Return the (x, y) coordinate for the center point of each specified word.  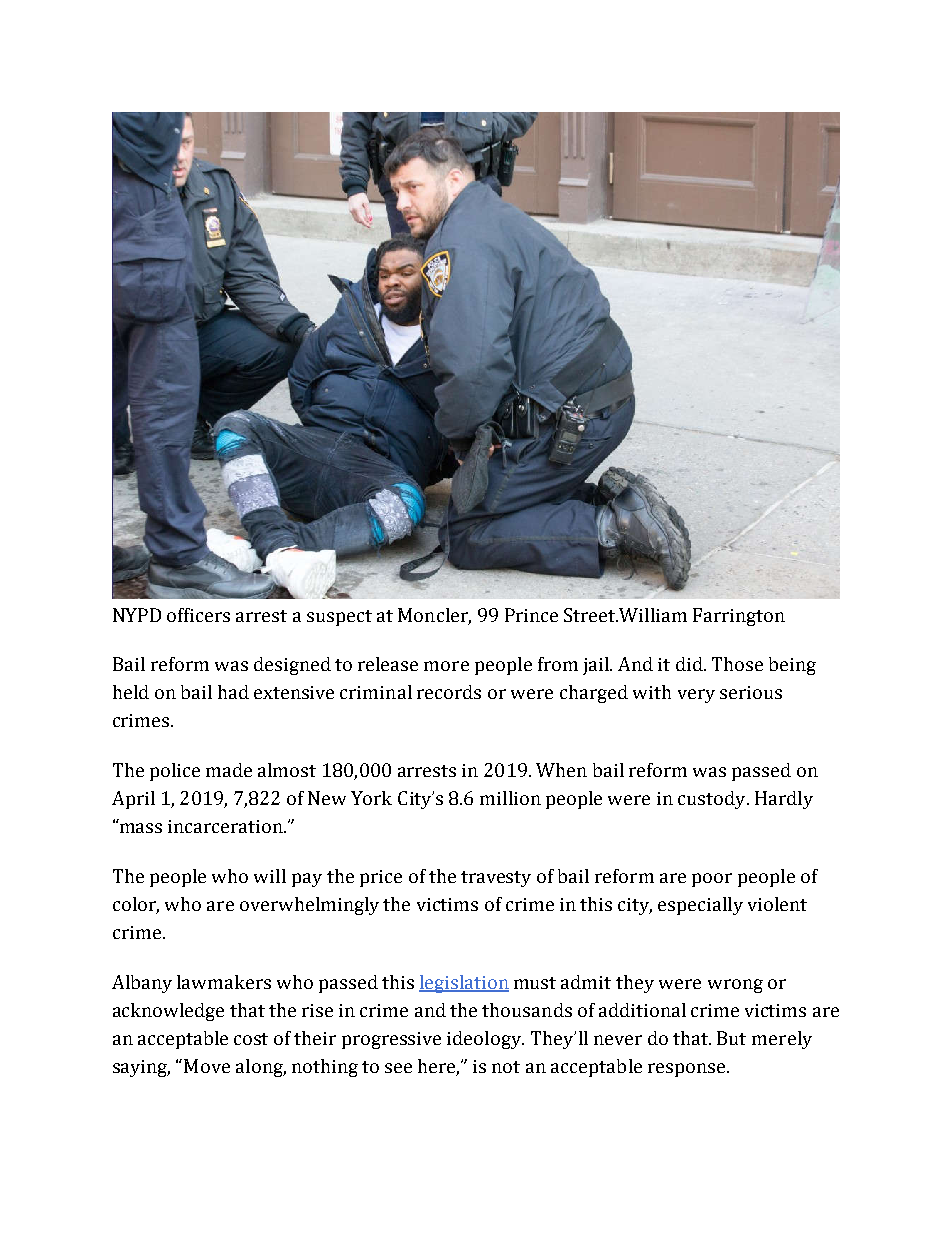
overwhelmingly (309, 906)
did (690, 664)
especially (700, 906)
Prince (531, 615)
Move (207, 1066)
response (688, 1070)
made (229, 770)
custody (713, 800)
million (510, 798)
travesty (496, 879)
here (438, 1067)
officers (198, 615)
